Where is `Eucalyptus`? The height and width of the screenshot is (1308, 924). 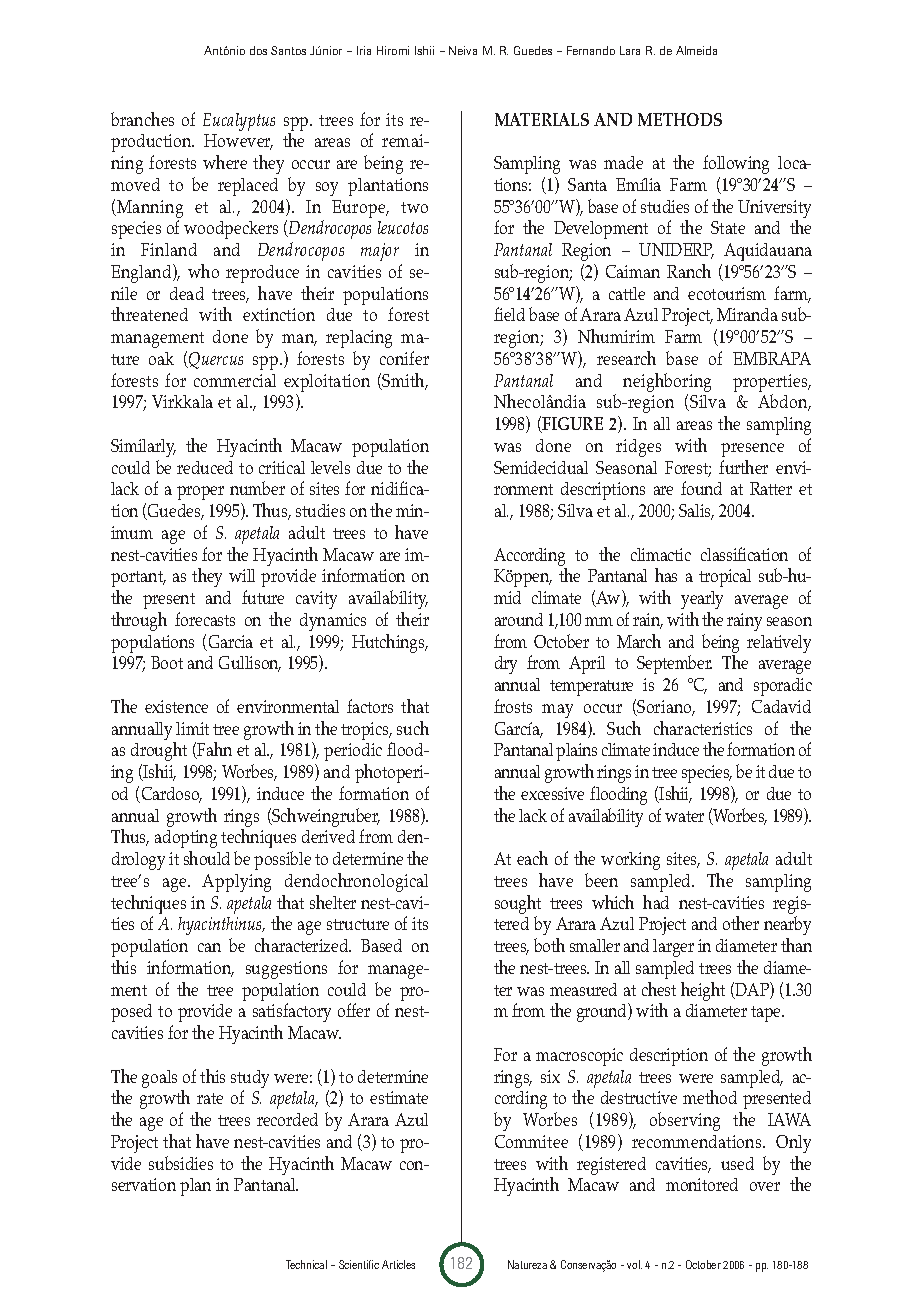
Eucalyptus is located at coordinates (239, 122).
